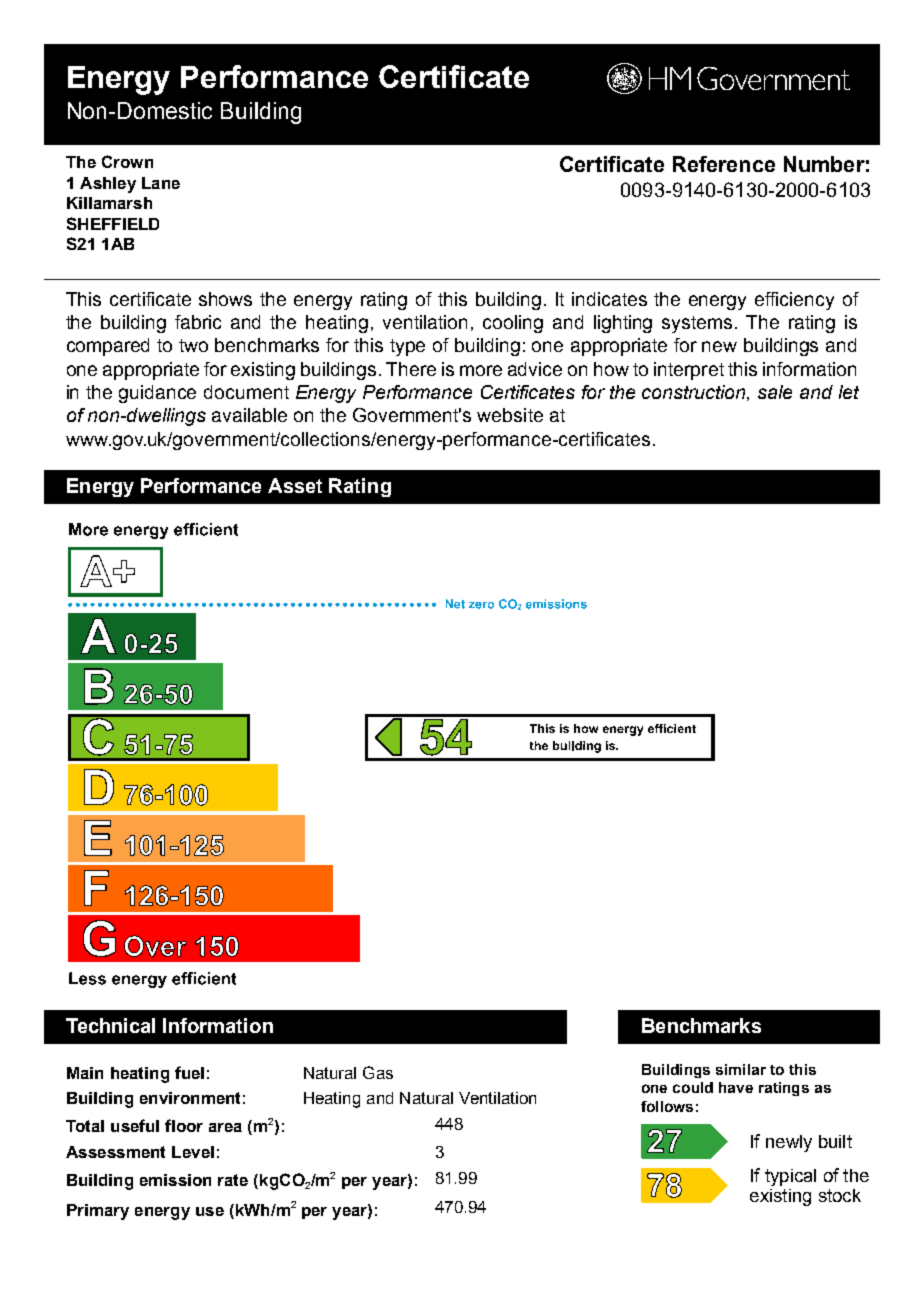 The height and width of the screenshot is (1308, 924). Describe the element at coordinates (513, 324) in the screenshot. I see `cooling` at that location.
